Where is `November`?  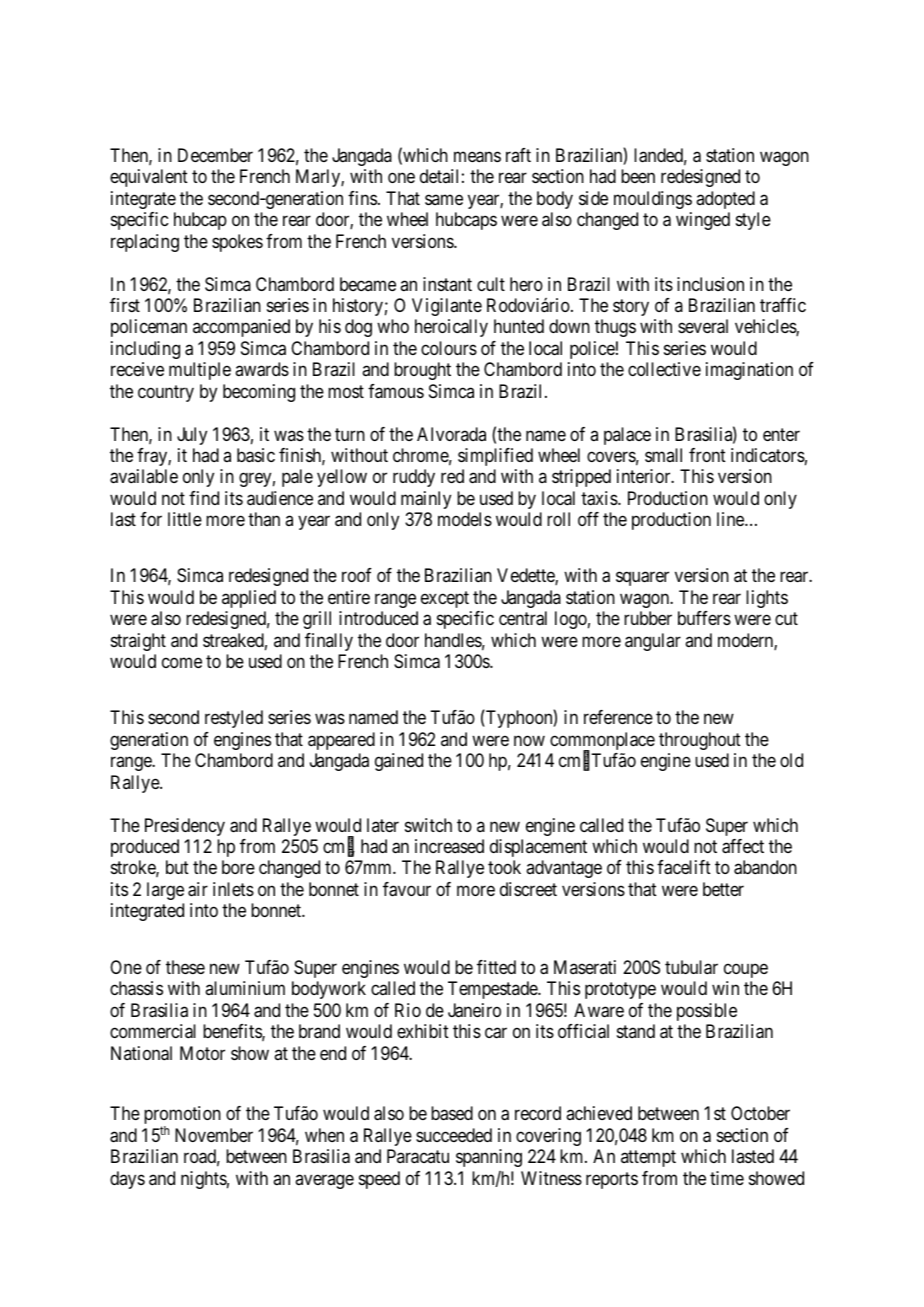
November is located at coordinates (214, 1135).
